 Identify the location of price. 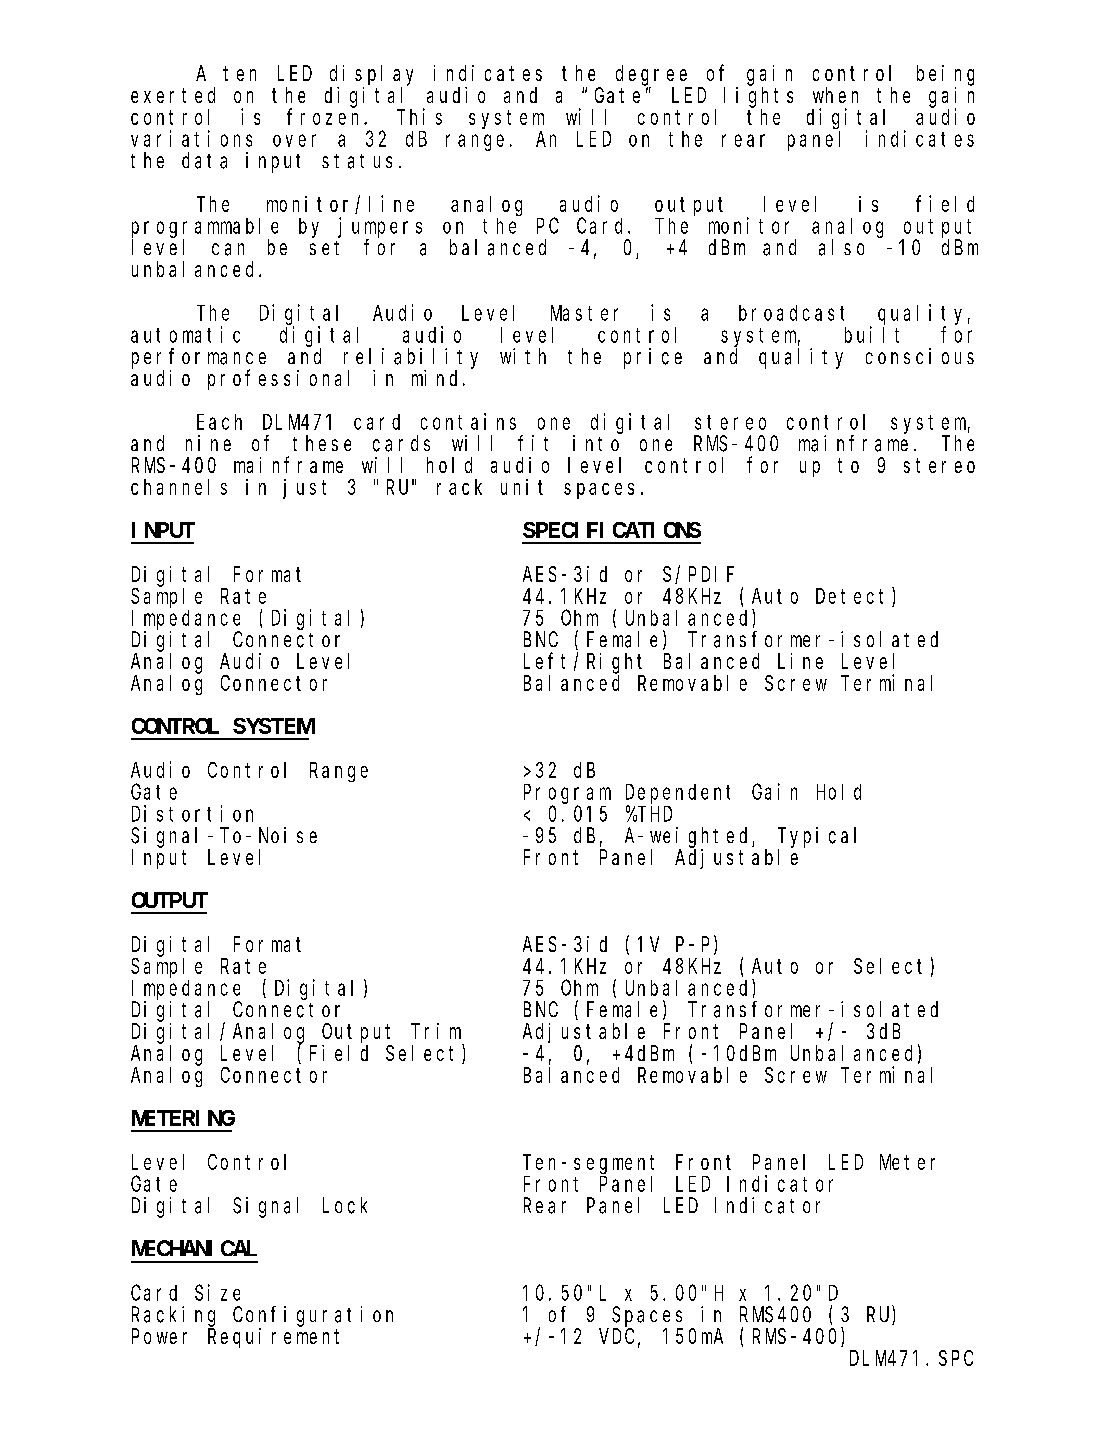
(653, 358).
